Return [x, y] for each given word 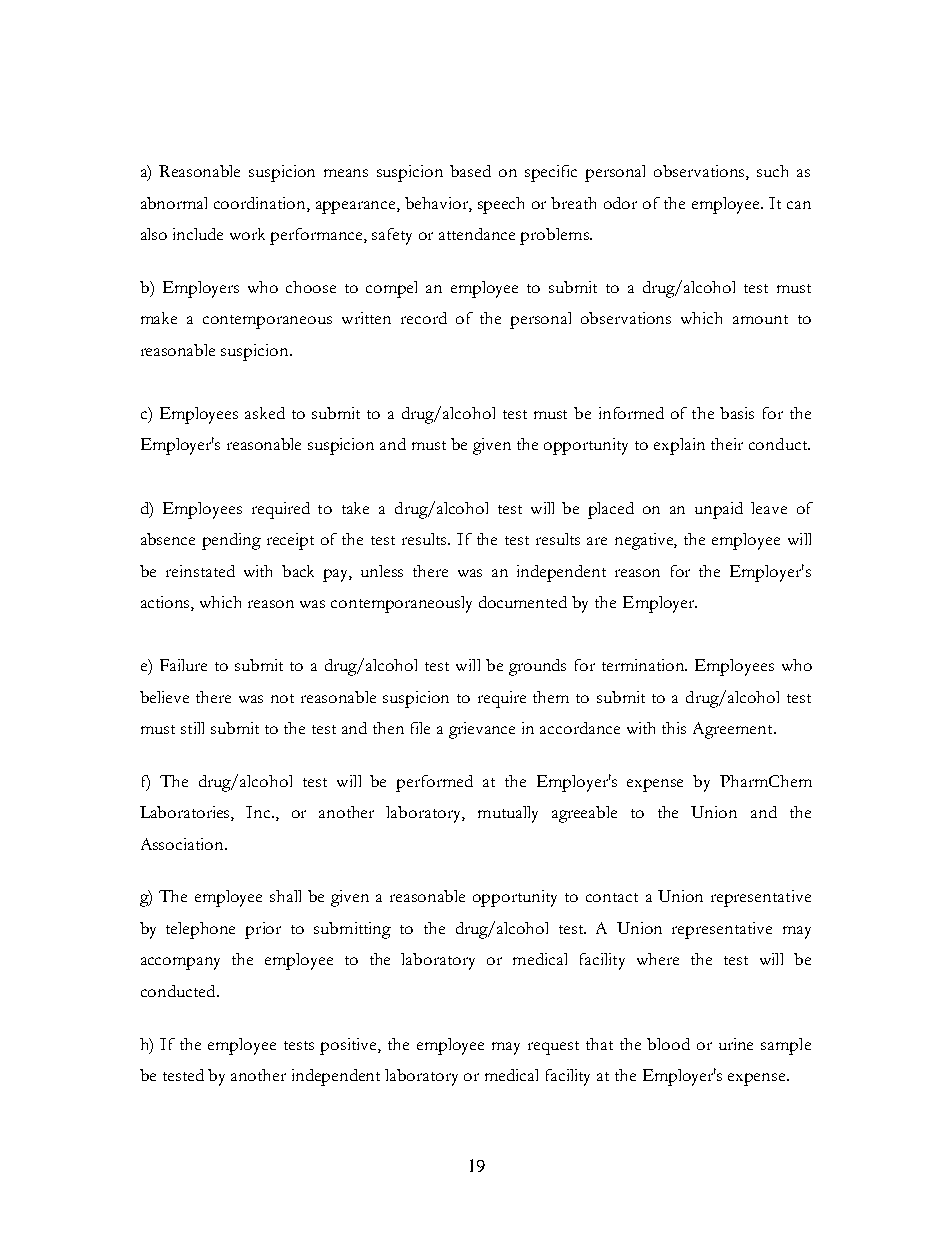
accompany [180, 963]
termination [644, 665]
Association [183, 844]
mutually [508, 814]
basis [737, 413]
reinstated [200, 571]
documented [523, 602]
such [772, 171]
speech [501, 205]
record [424, 318]
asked [265, 413]
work [247, 234]
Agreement [734, 730]
